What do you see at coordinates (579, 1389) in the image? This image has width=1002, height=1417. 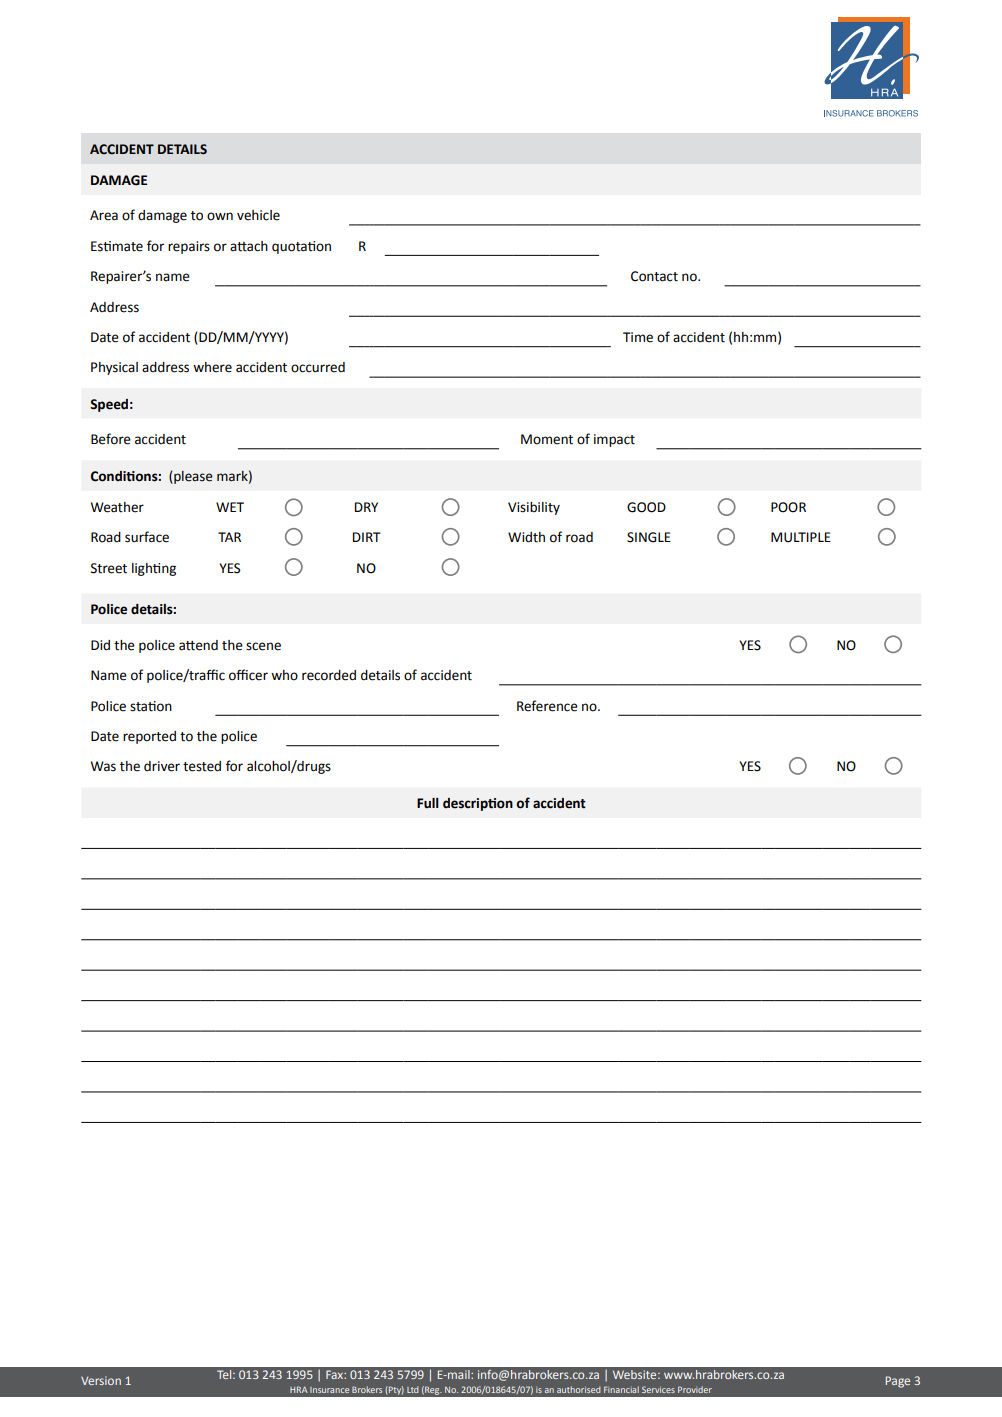 I see `authorised` at bounding box center [579, 1389].
